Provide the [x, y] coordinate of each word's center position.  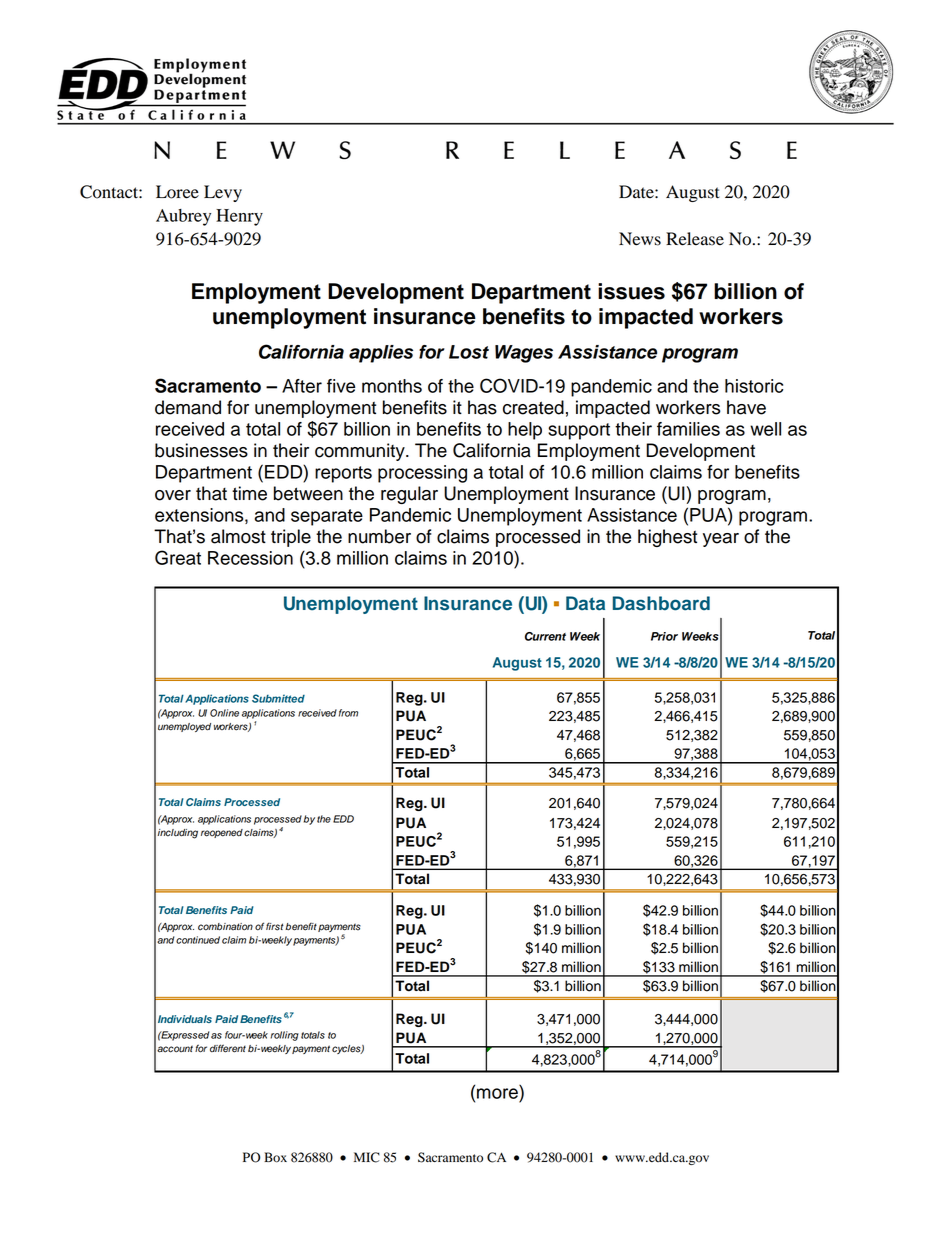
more [497, 1093]
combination [225, 927]
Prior [664, 636]
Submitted [278, 698]
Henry [239, 217]
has [482, 407]
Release [695, 239]
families [688, 429]
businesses [201, 450]
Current [545, 636]
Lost [469, 352]
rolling [284, 1036]
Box [275, 1157]
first [275, 926]
